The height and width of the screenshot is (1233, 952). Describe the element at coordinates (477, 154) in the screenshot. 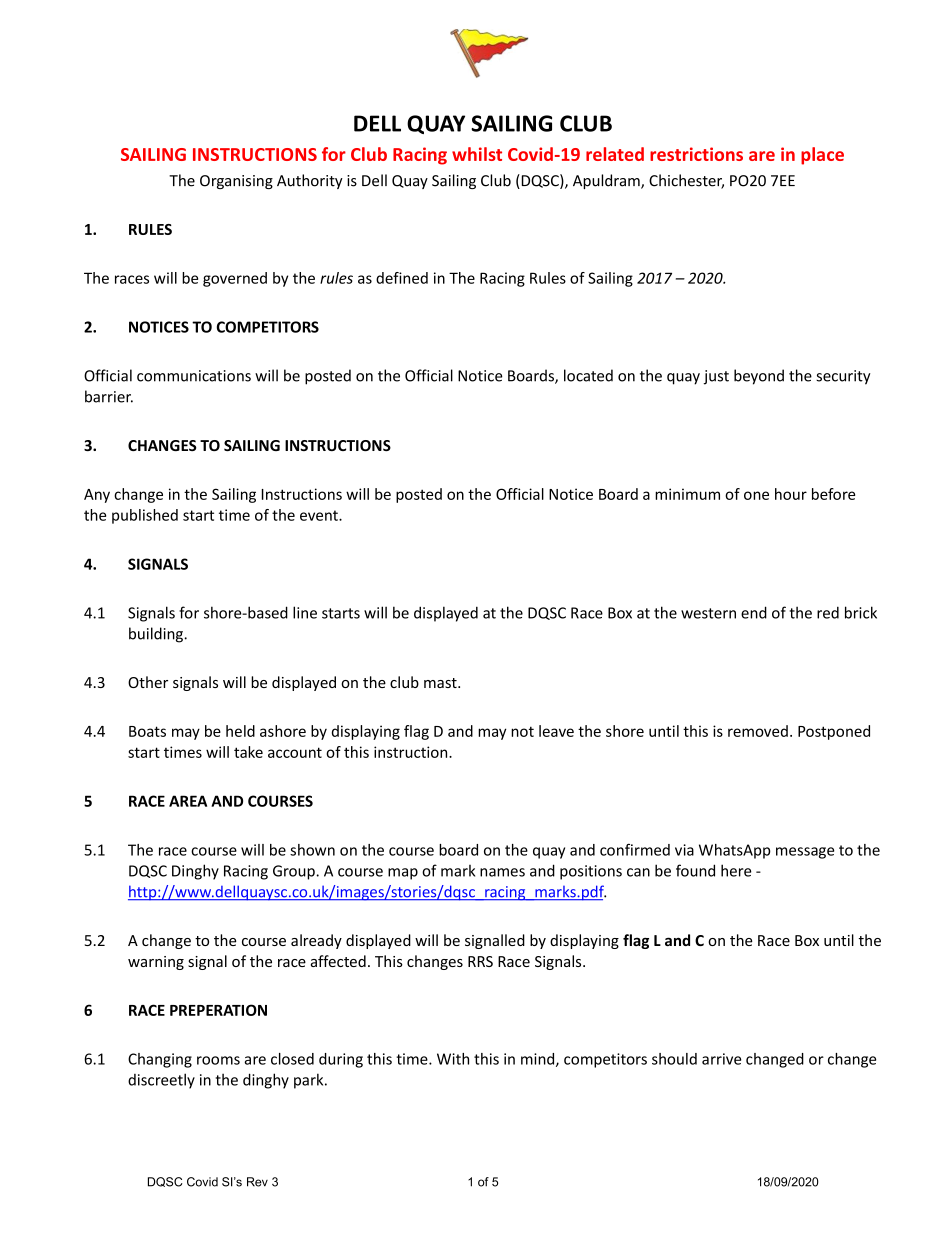

I see `whilst` at that location.
